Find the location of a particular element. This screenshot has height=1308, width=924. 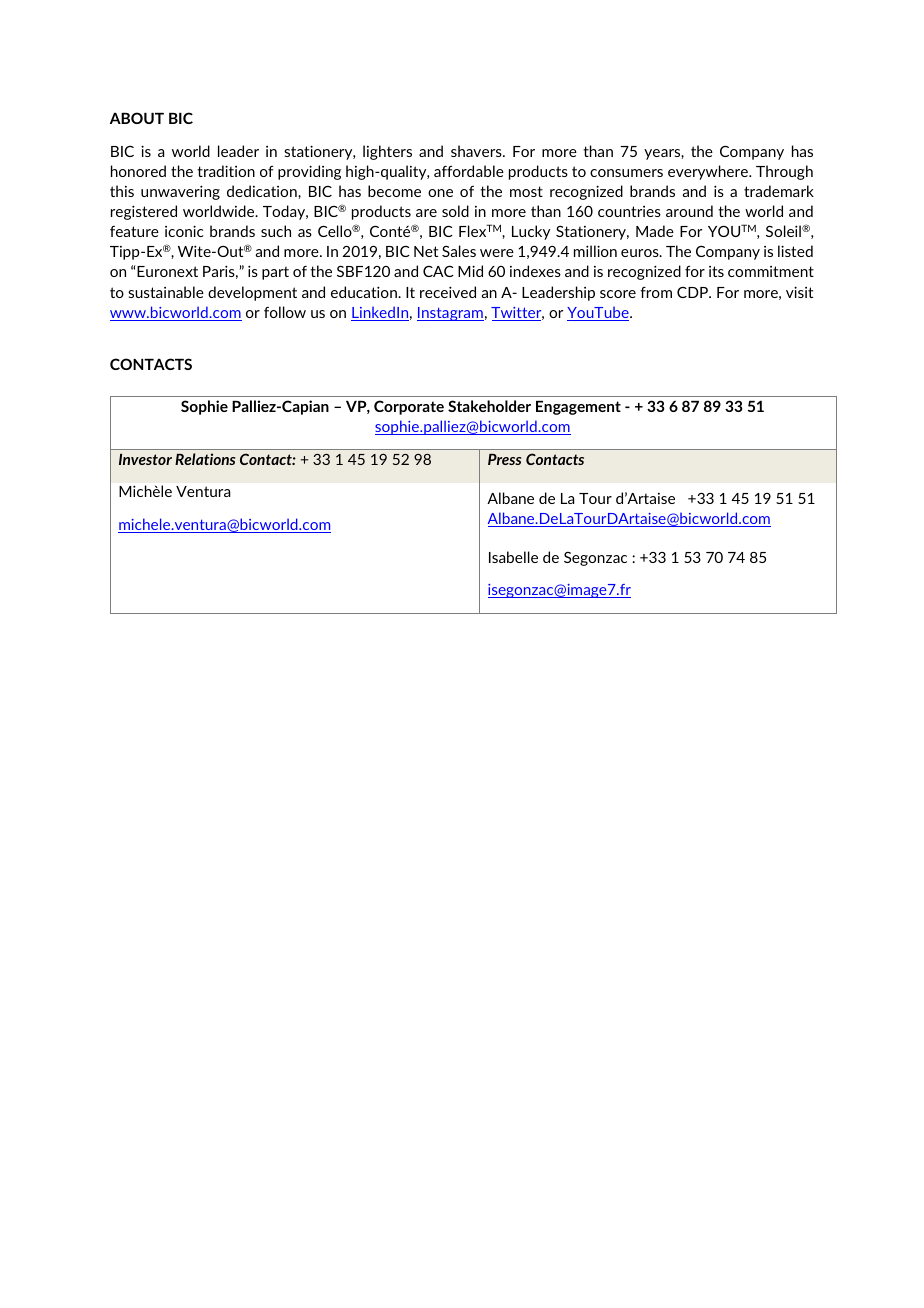

Isabelle is located at coordinates (513, 557).
